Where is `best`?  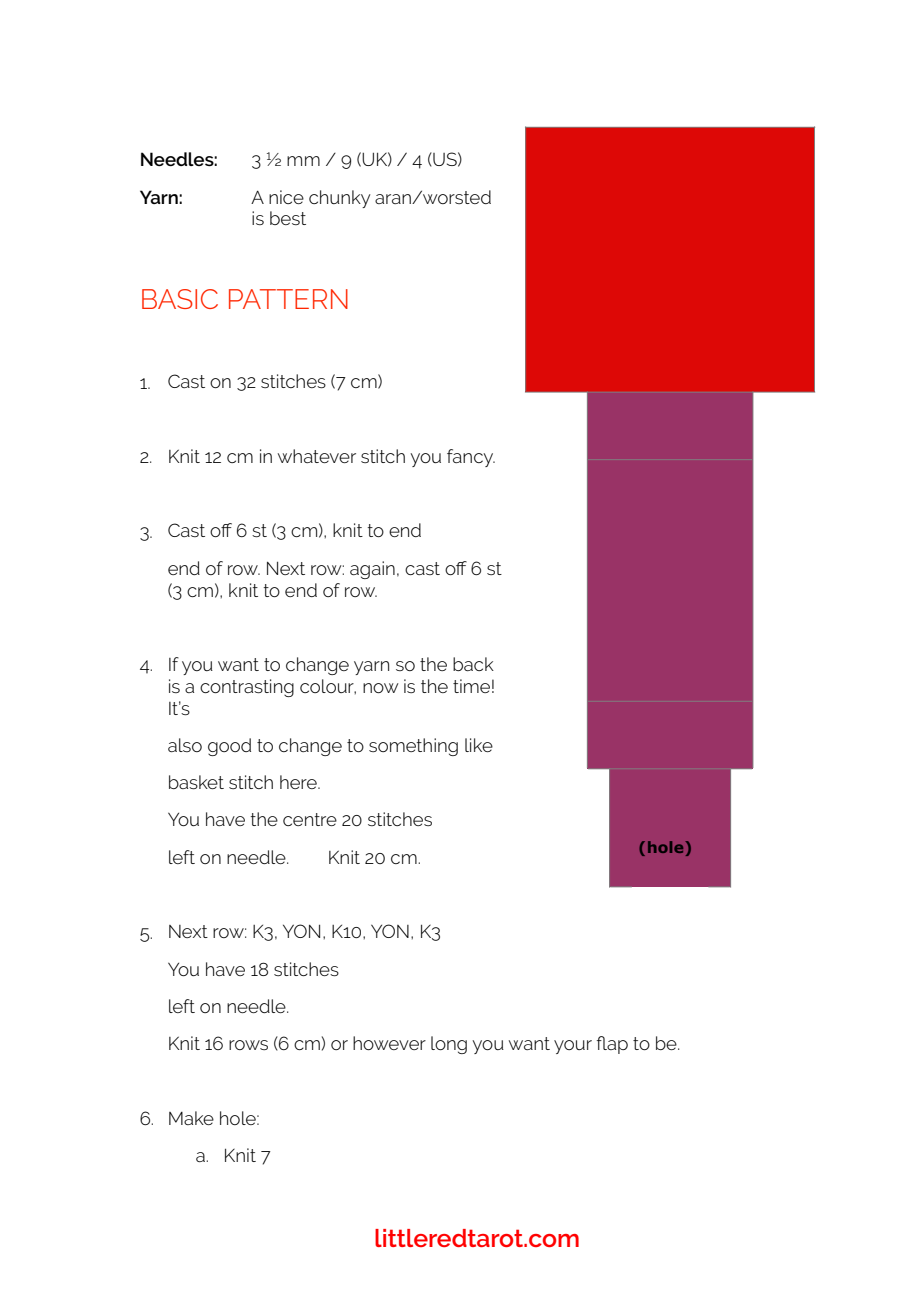 best is located at coordinates (288, 218).
